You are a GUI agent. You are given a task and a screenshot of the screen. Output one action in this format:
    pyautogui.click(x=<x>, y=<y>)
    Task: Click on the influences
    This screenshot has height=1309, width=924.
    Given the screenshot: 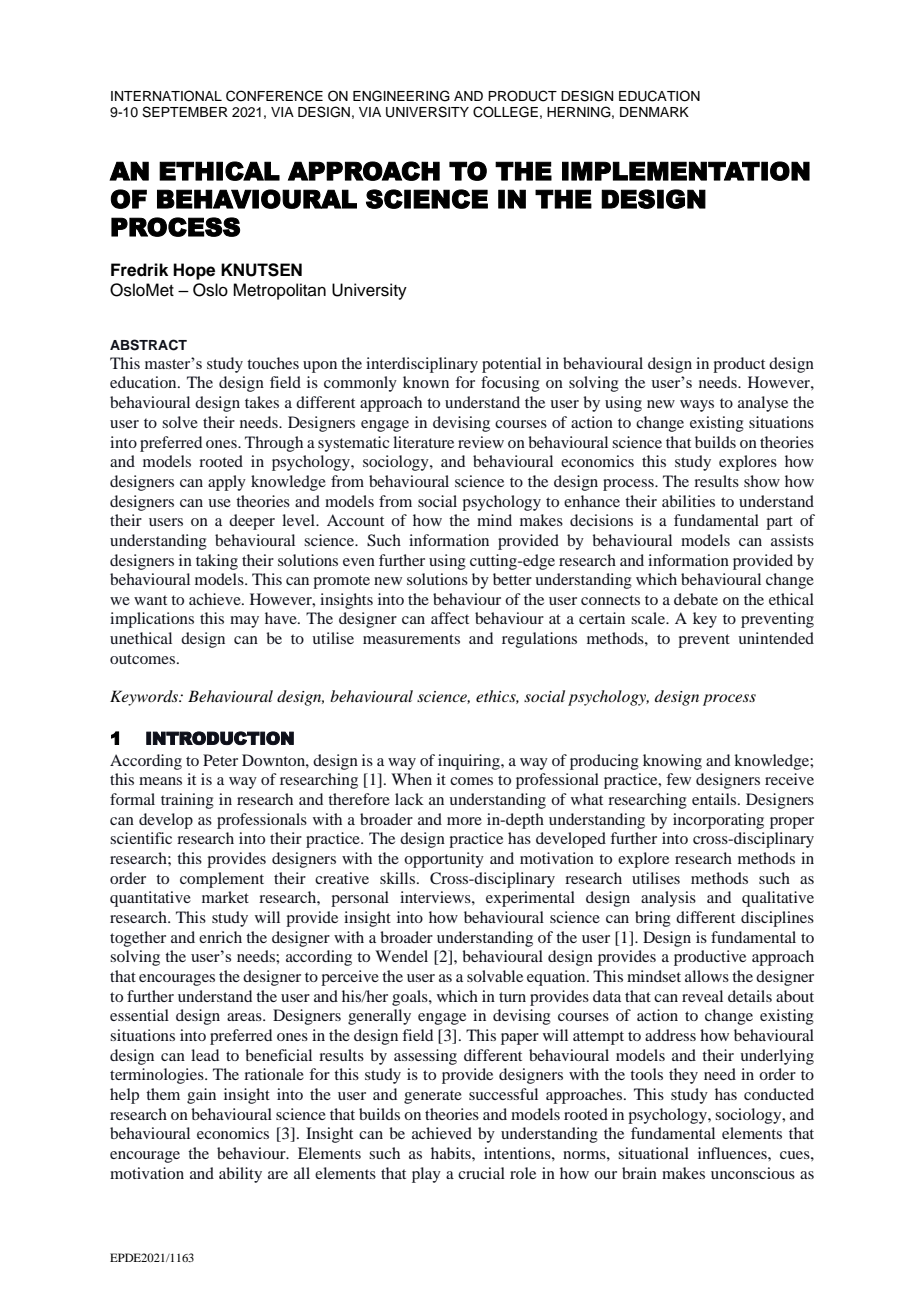 What is the action you would take?
    pyautogui.click(x=733, y=1153)
